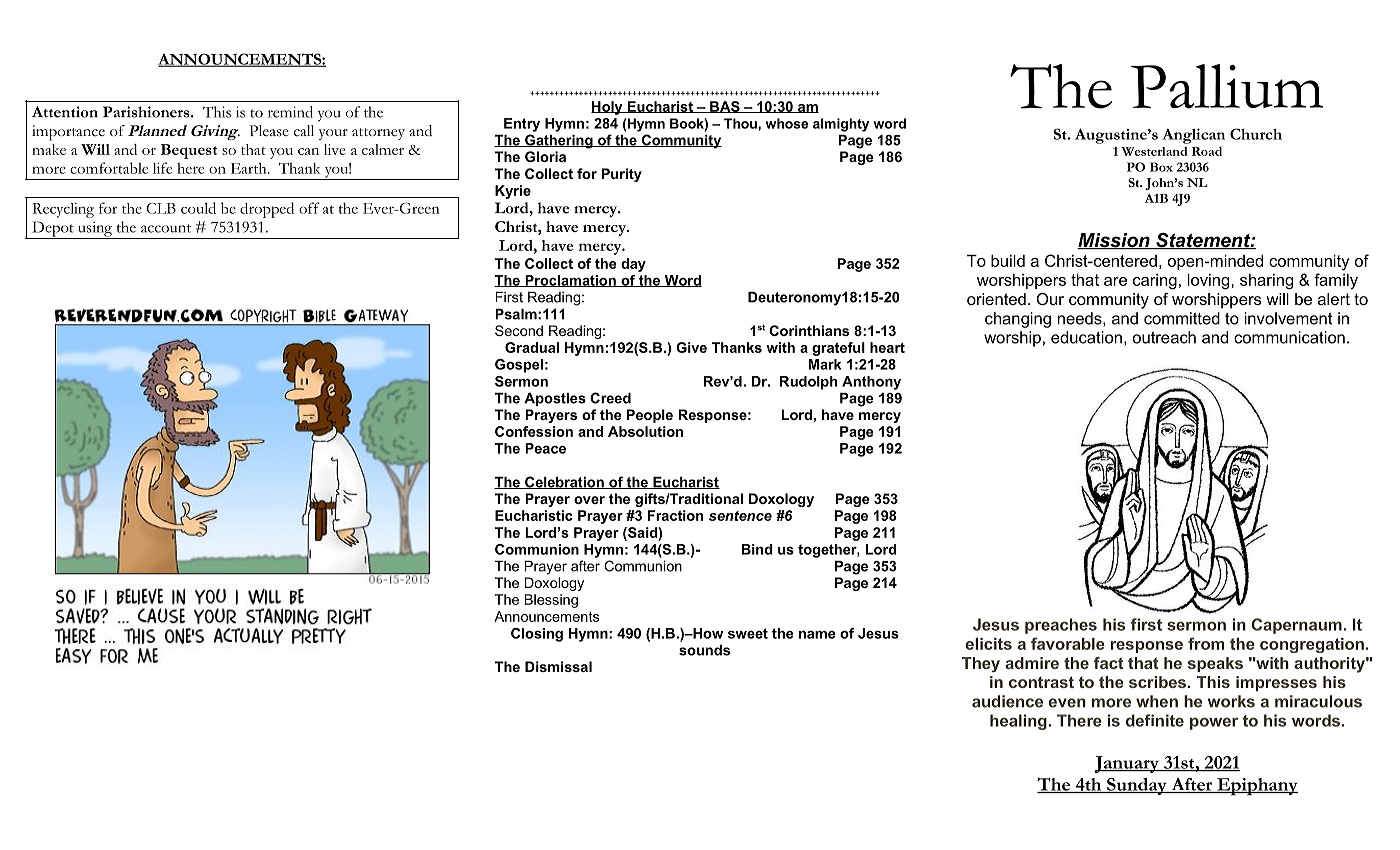  I want to click on Creed, so click(610, 398).
